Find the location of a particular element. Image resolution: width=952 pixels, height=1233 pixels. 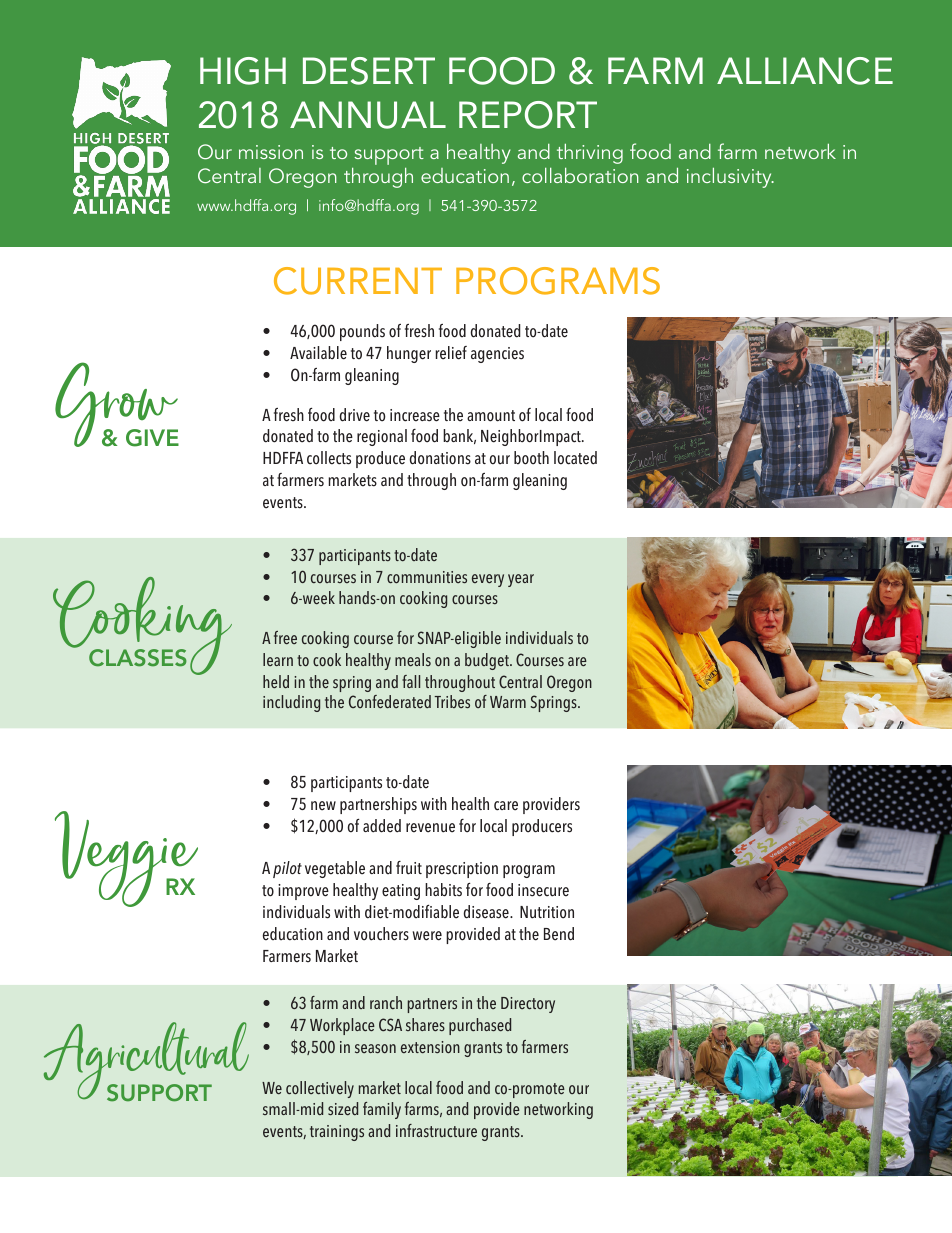

pilot is located at coordinates (287, 869).
